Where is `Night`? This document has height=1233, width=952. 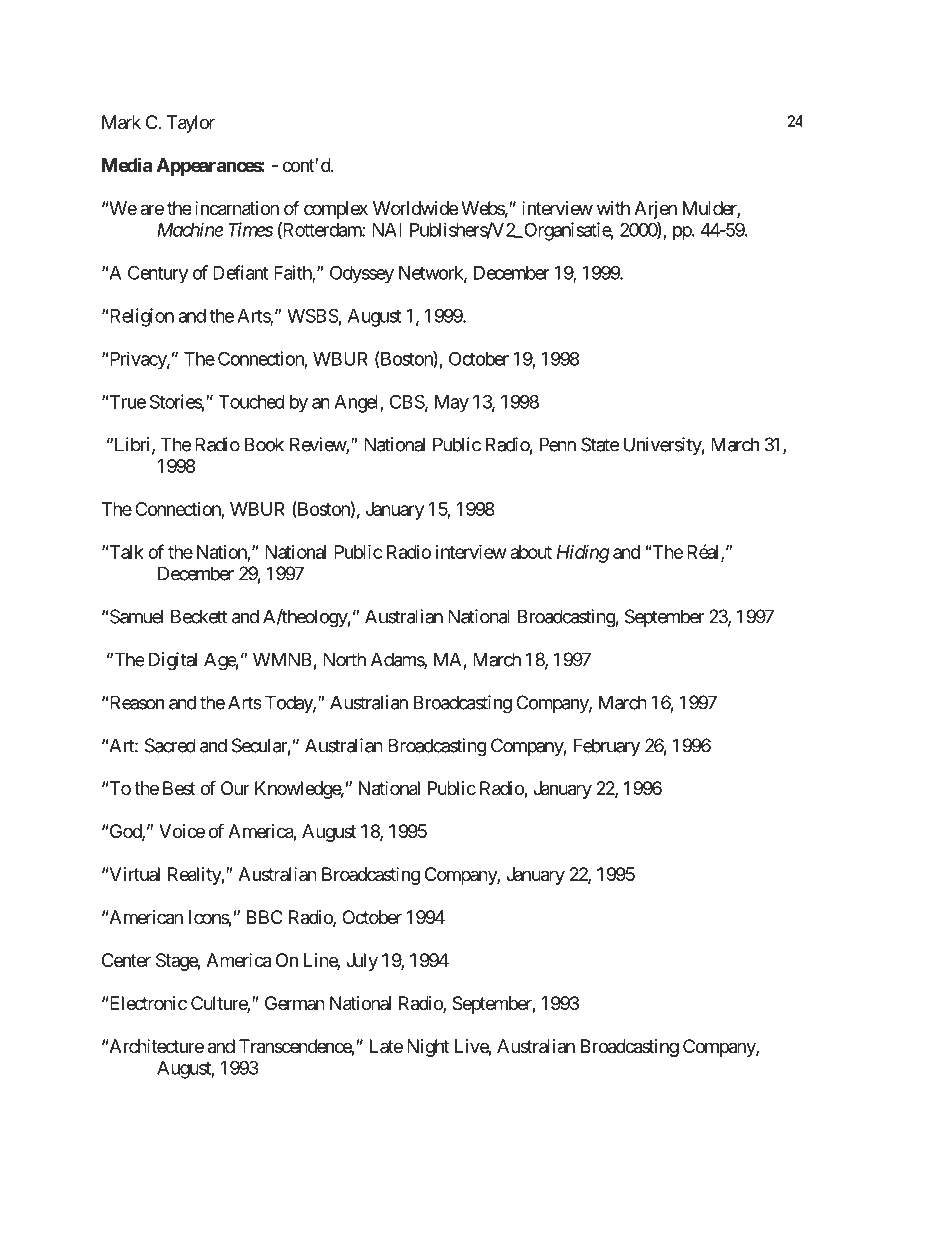 Night is located at coordinates (428, 1048).
